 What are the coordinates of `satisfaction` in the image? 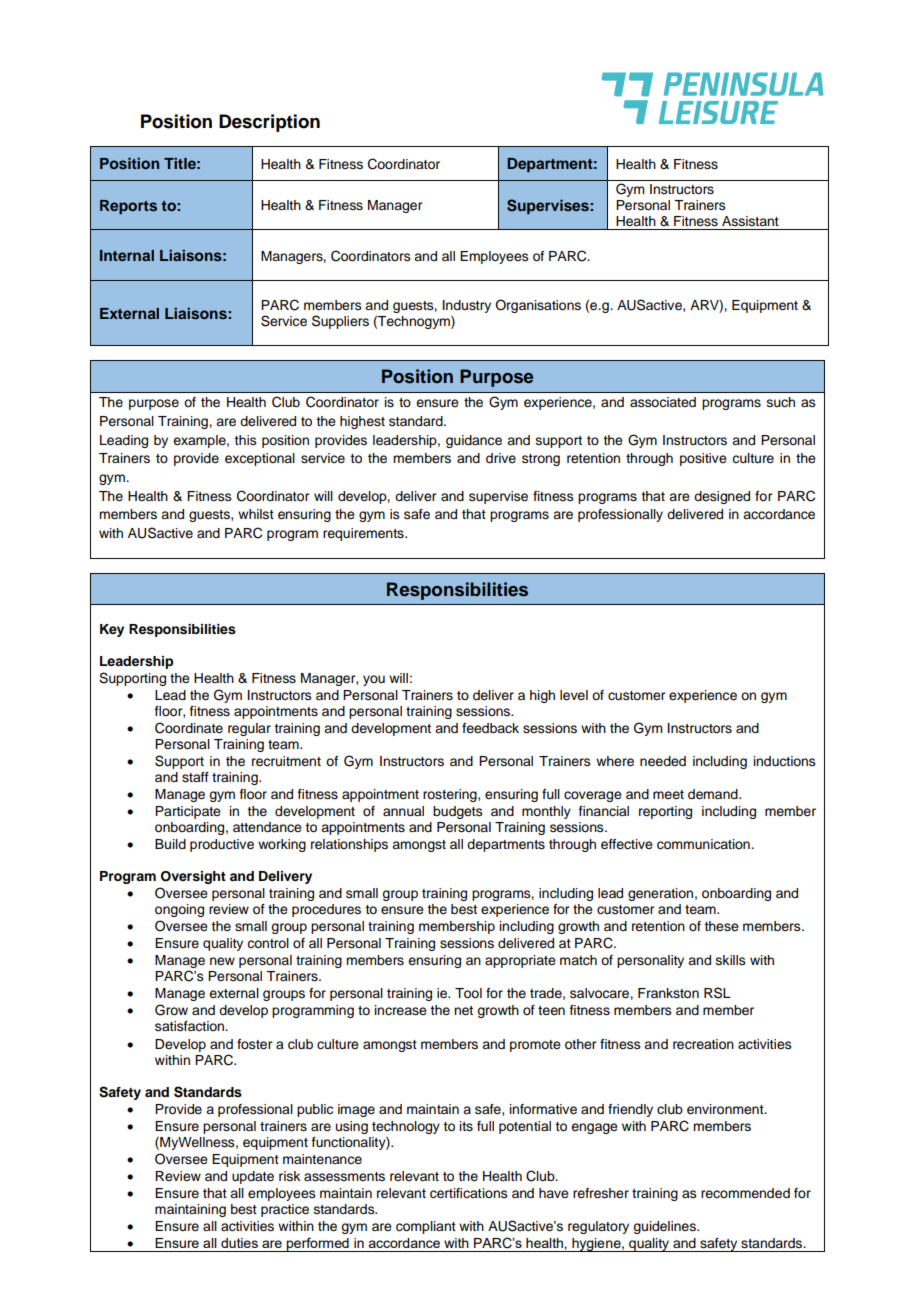 It's located at (190, 1026).
